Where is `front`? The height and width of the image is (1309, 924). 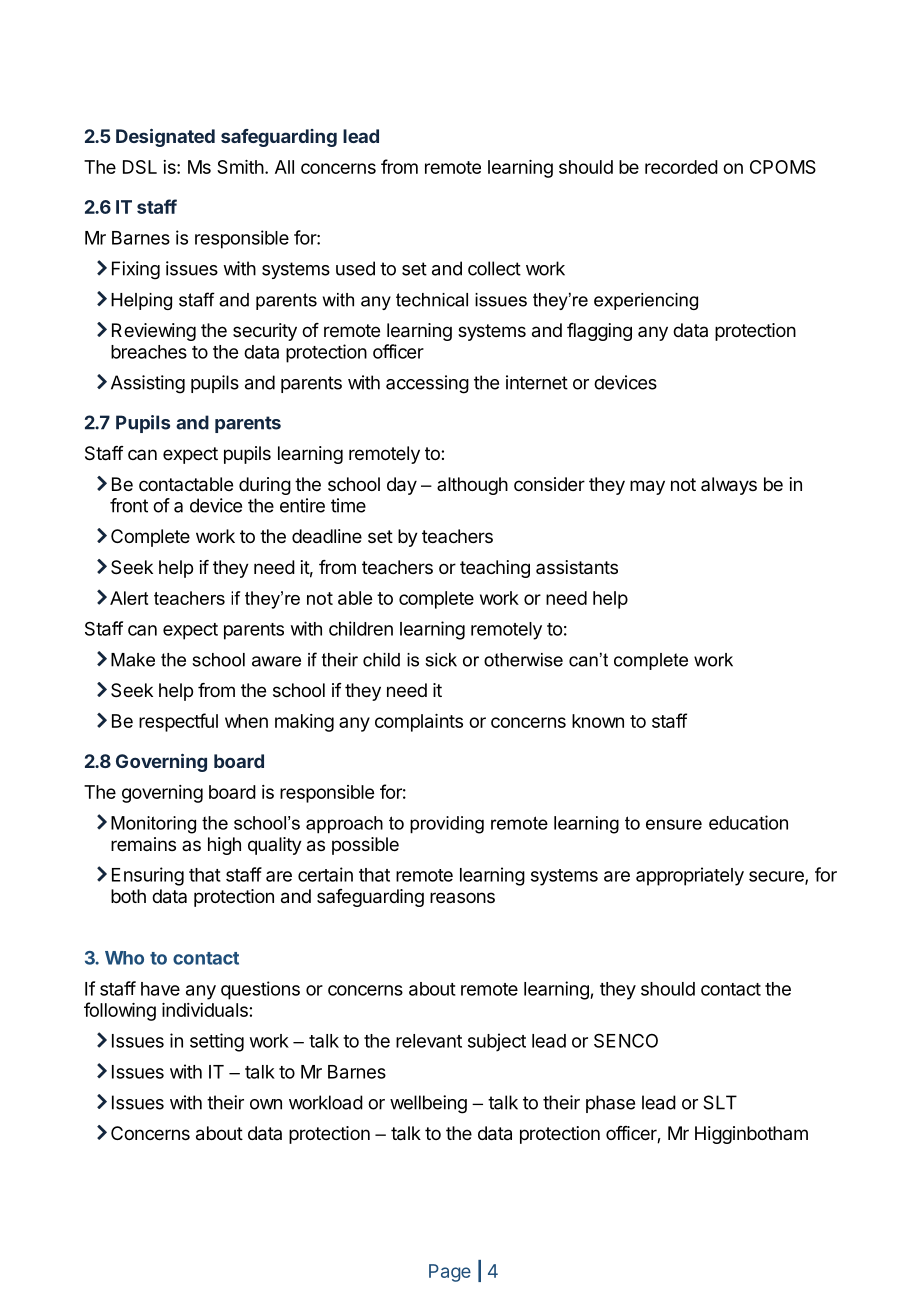 front is located at coordinates (129, 505).
